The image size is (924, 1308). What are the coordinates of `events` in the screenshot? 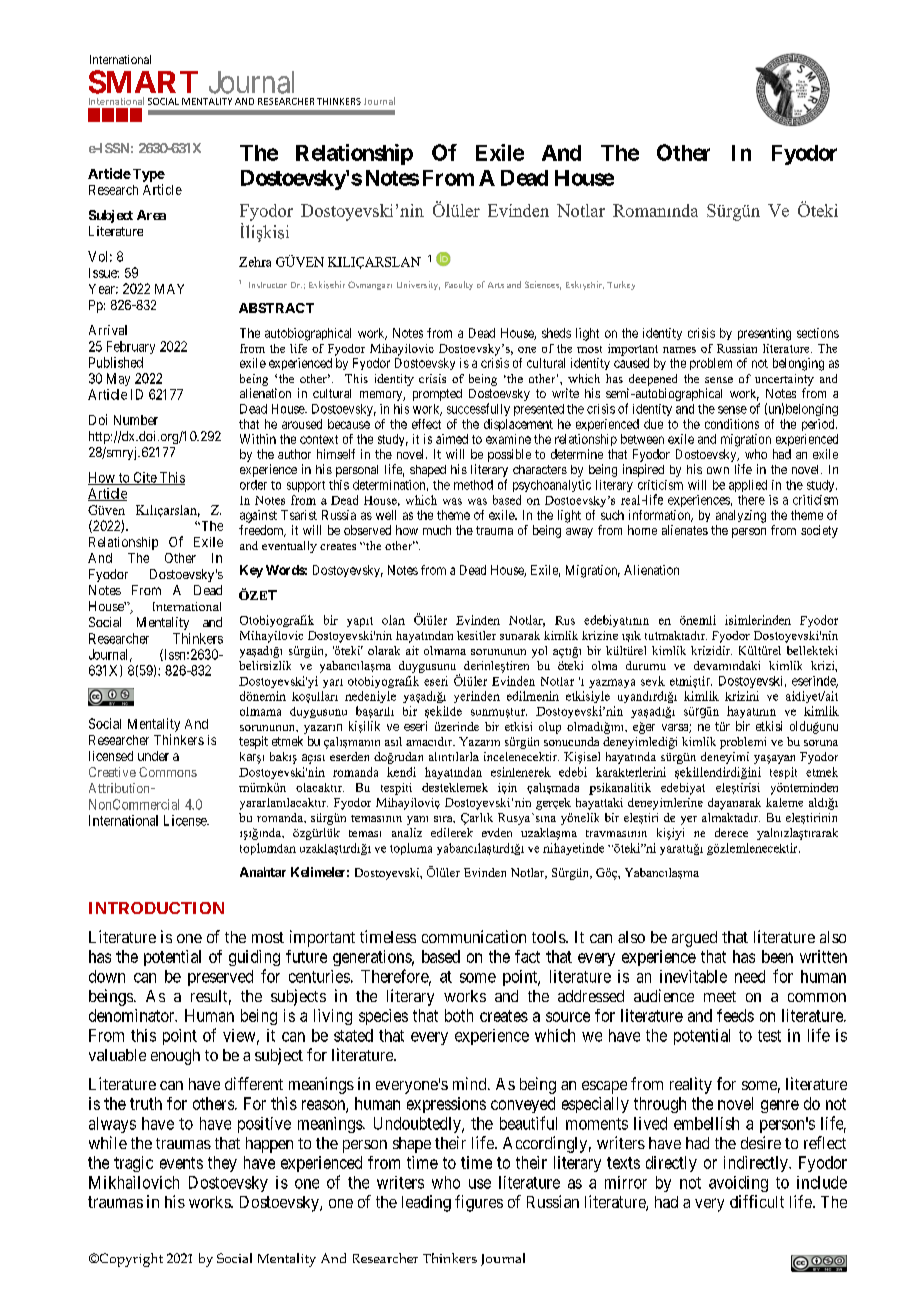 It's located at (181, 1163).
